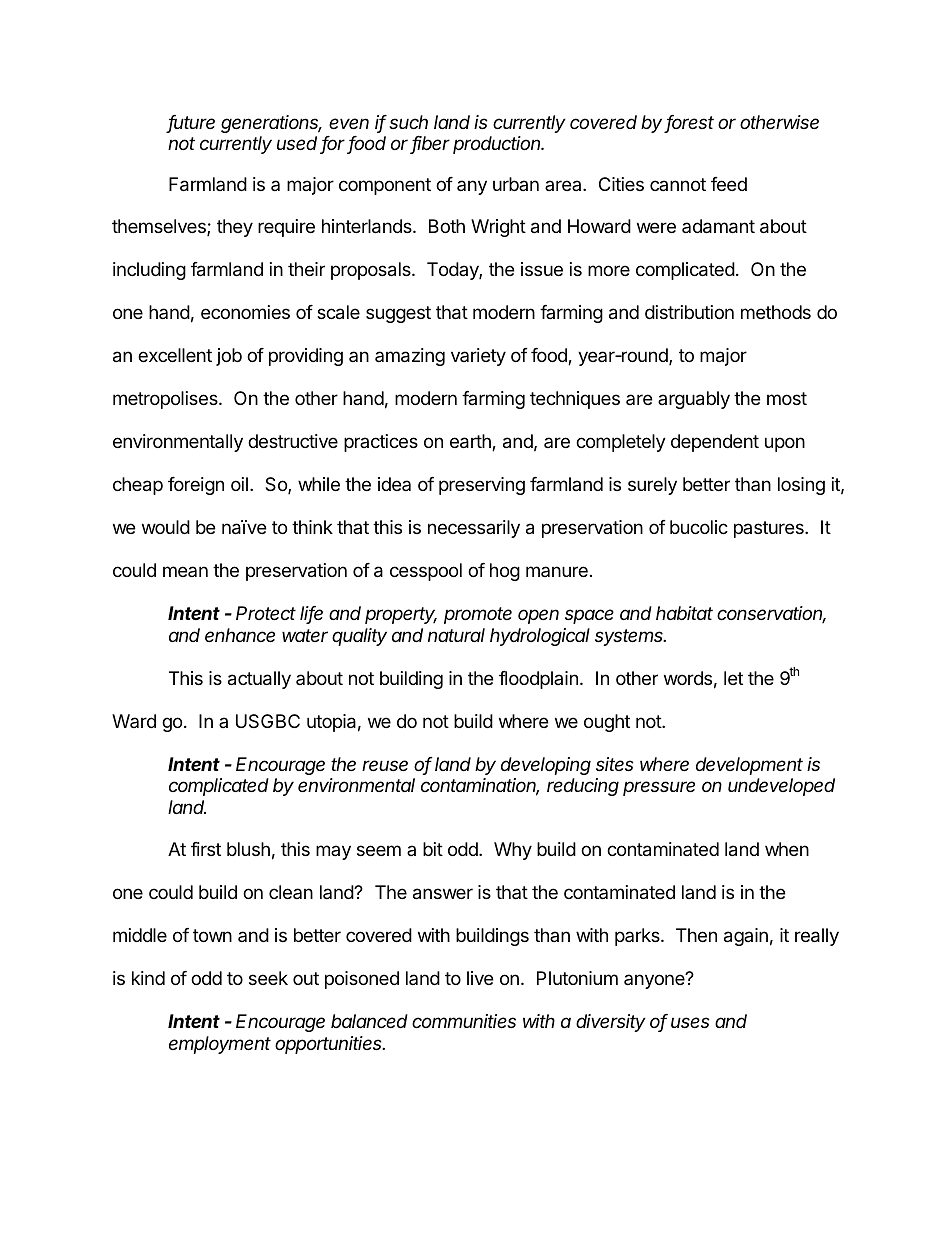 The height and width of the document is (1233, 952). I want to click on mean, so click(185, 571).
